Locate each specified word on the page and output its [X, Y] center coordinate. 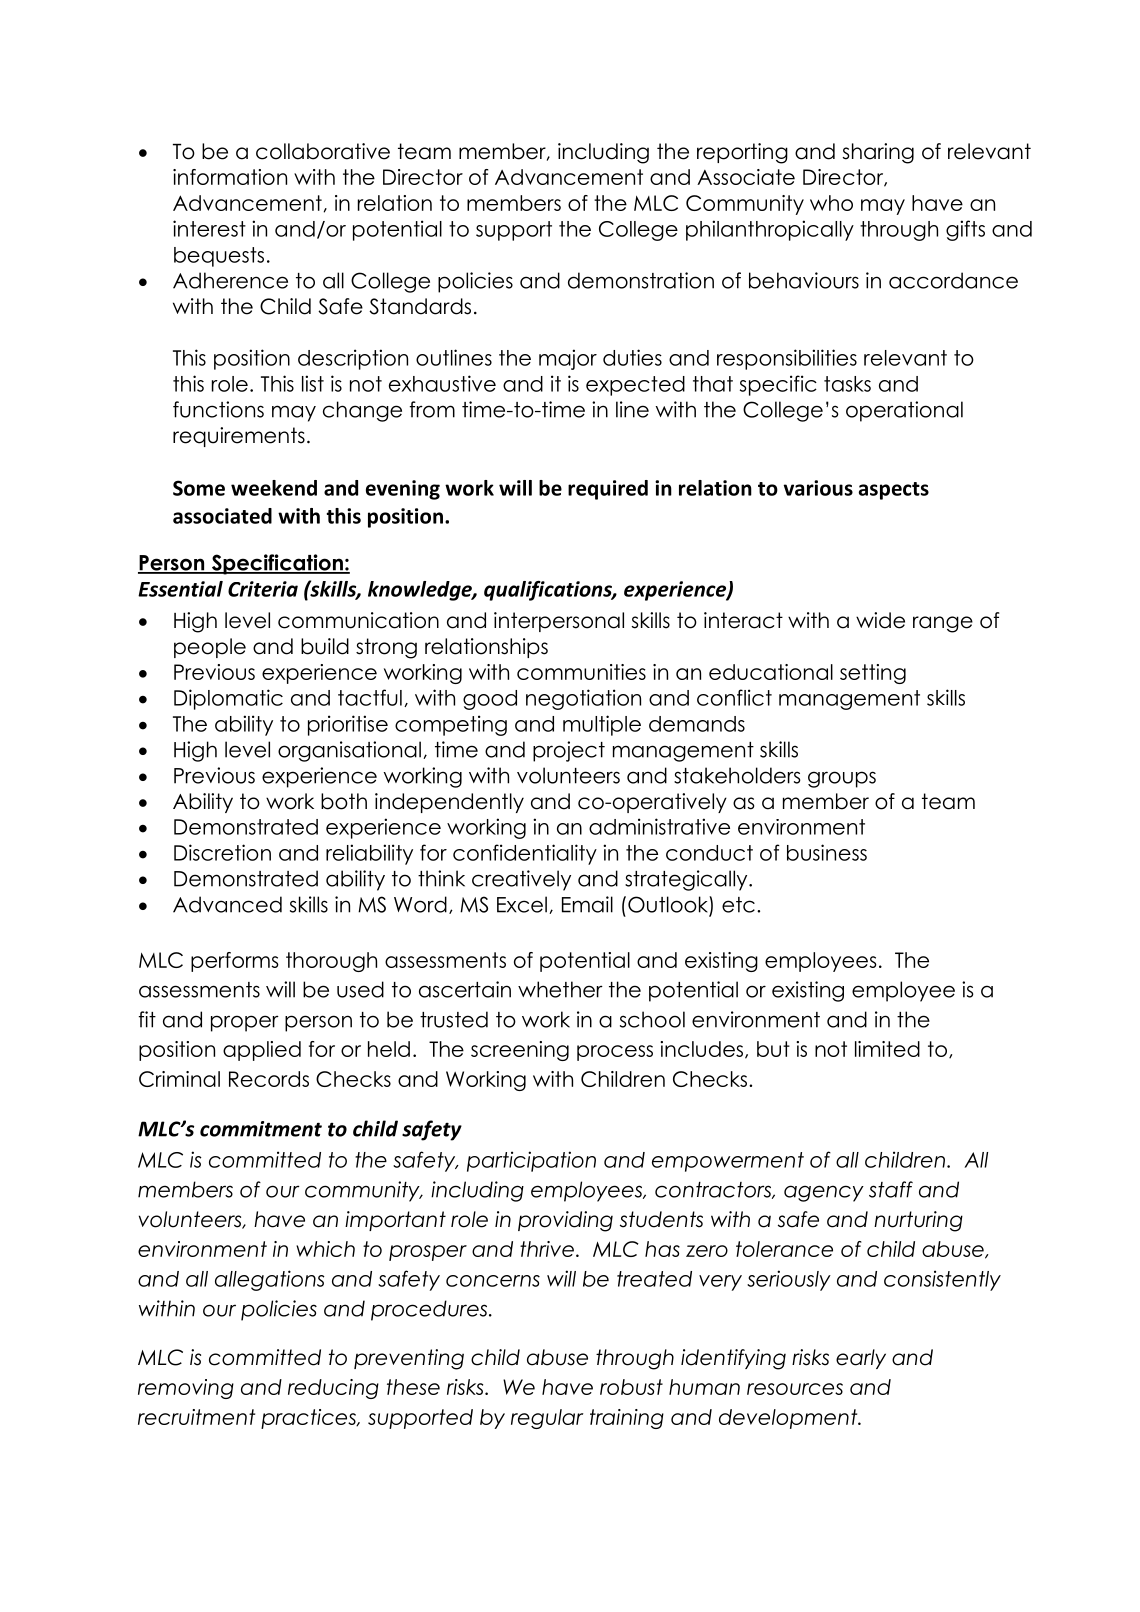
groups [842, 779]
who [831, 203]
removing [186, 1389]
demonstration [641, 280]
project [569, 751]
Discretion [222, 852]
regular [547, 1419]
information [230, 177]
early [861, 1359]
